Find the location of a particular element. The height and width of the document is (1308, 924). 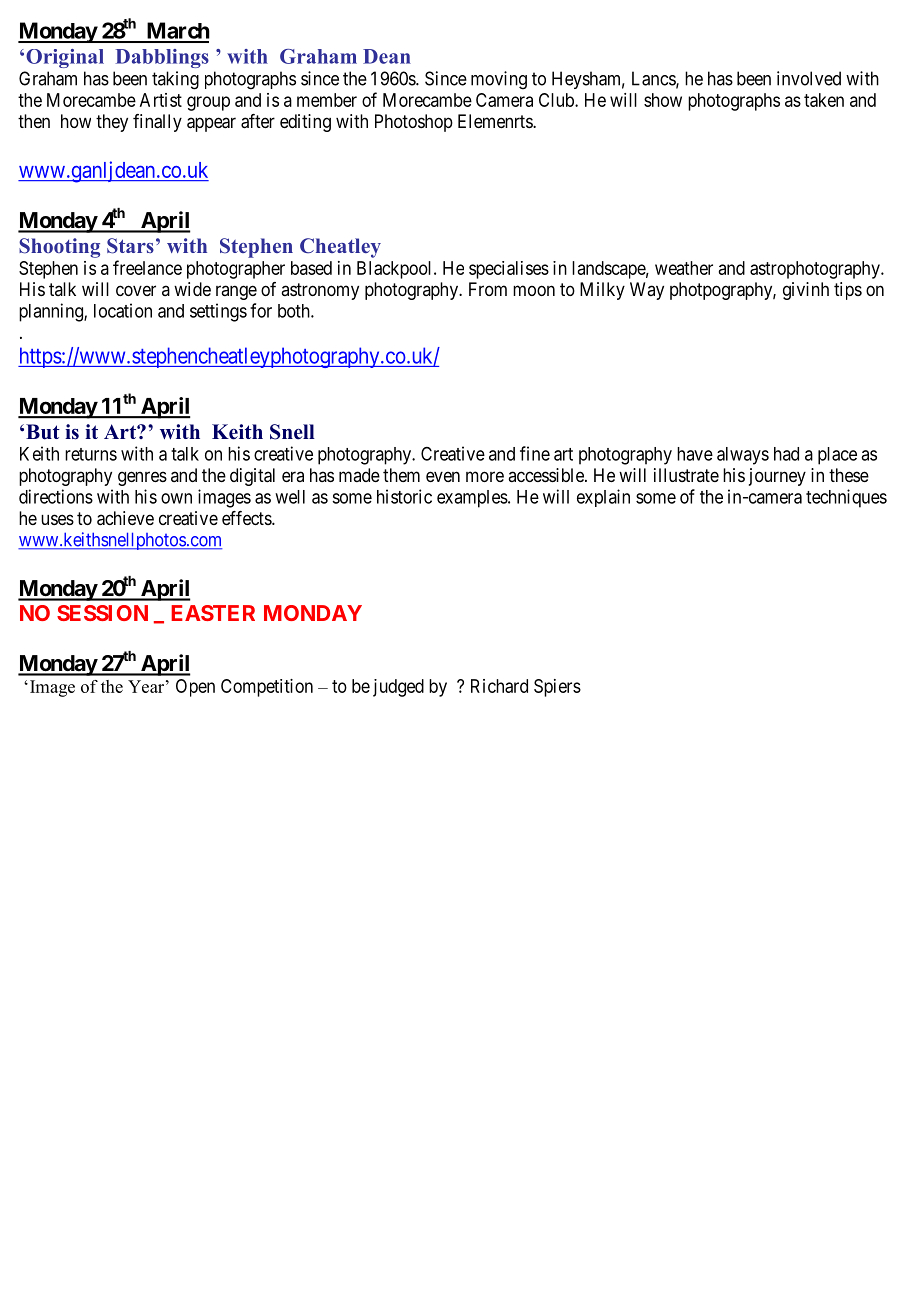

From is located at coordinates (488, 289).
